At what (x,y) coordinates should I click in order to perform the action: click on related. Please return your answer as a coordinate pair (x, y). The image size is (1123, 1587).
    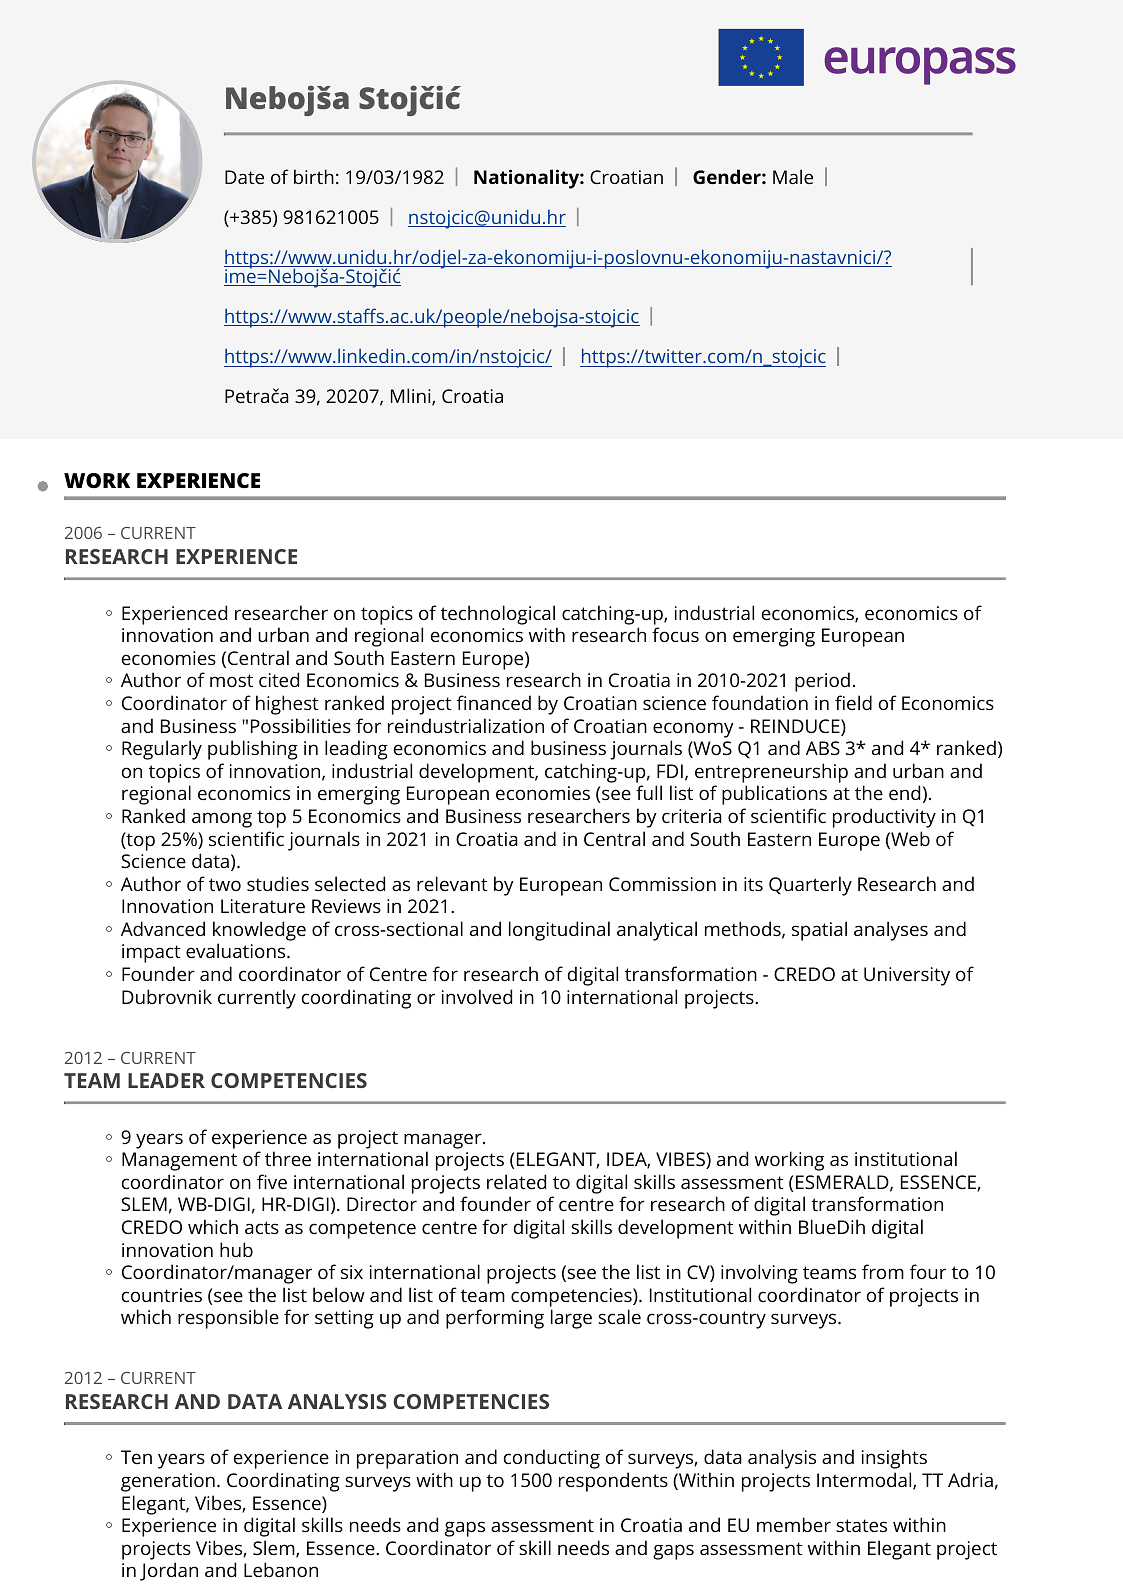
    Looking at the image, I should click on (516, 1181).
